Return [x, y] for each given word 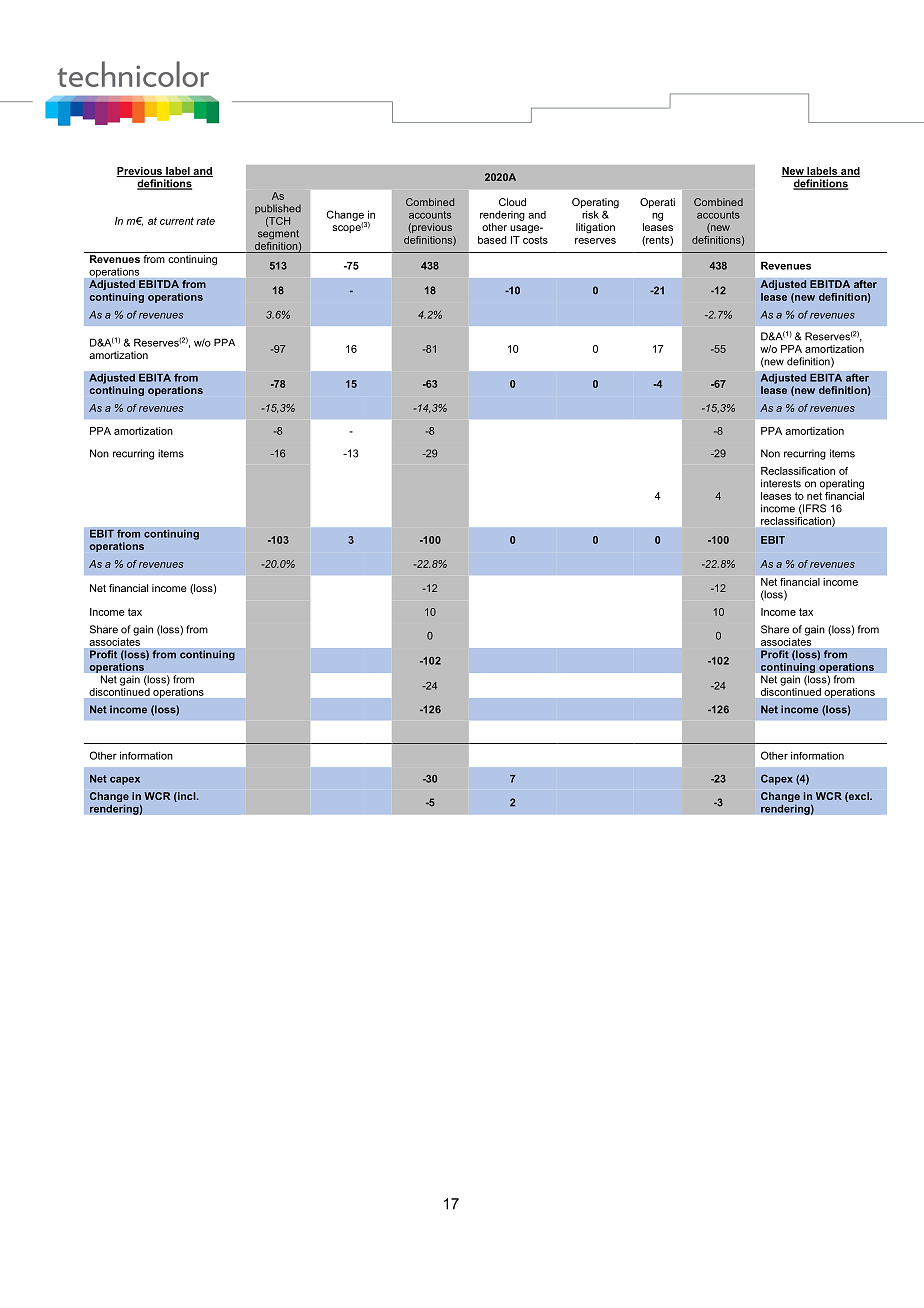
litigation [595, 228]
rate [205, 221]
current [177, 221]
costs [535, 240]
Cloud [512, 202]
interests [781, 483]
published [278, 209]
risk [590, 215]
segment [278, 235]
